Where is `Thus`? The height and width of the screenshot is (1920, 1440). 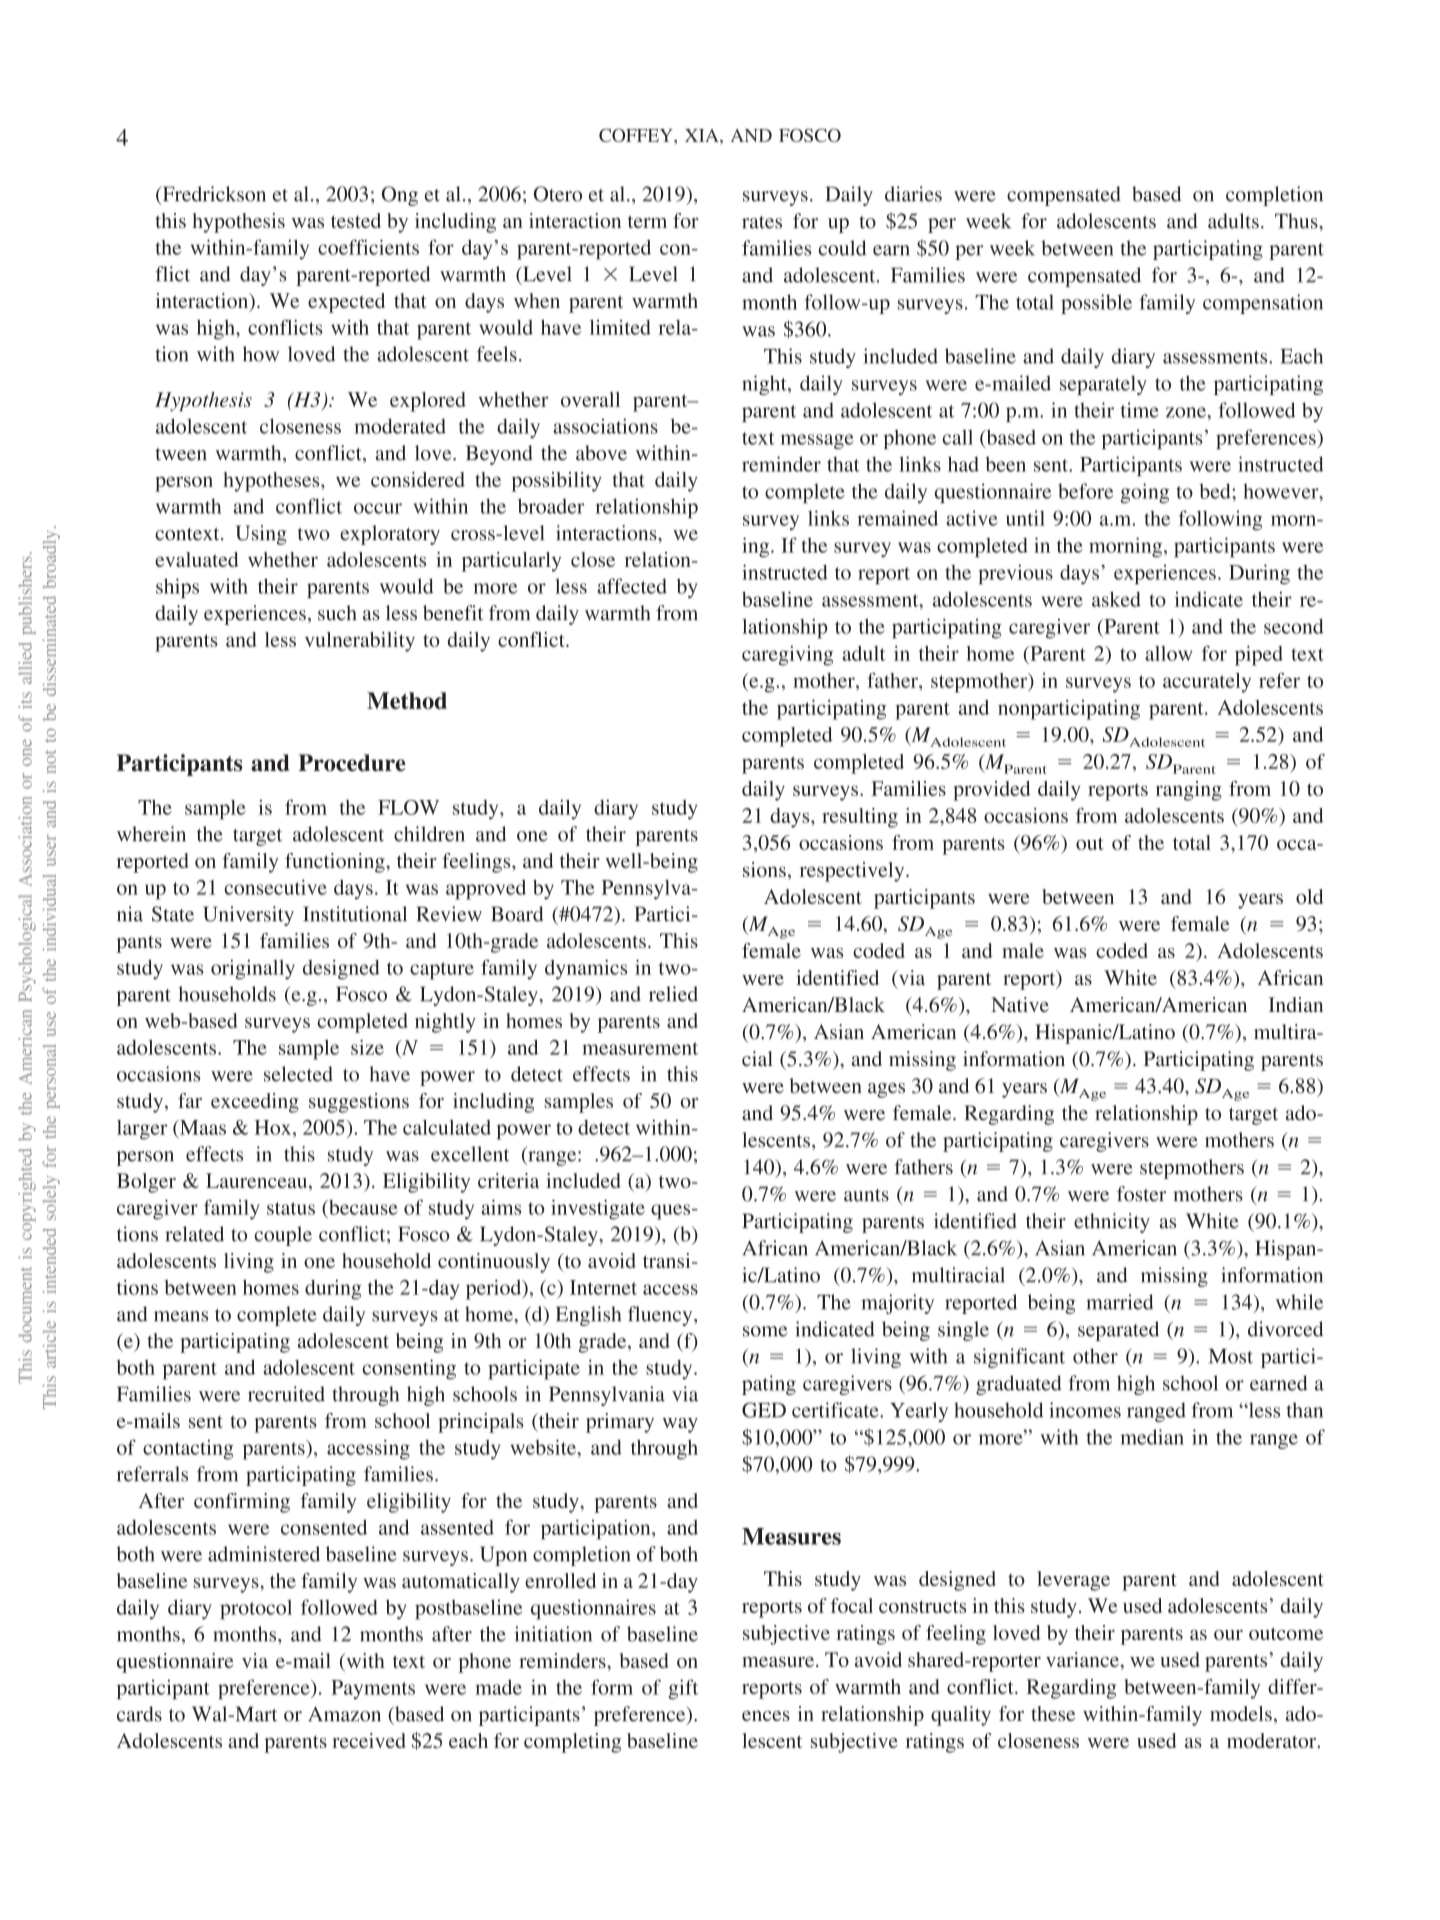 Thus is located at coordinates (1297, 221).
